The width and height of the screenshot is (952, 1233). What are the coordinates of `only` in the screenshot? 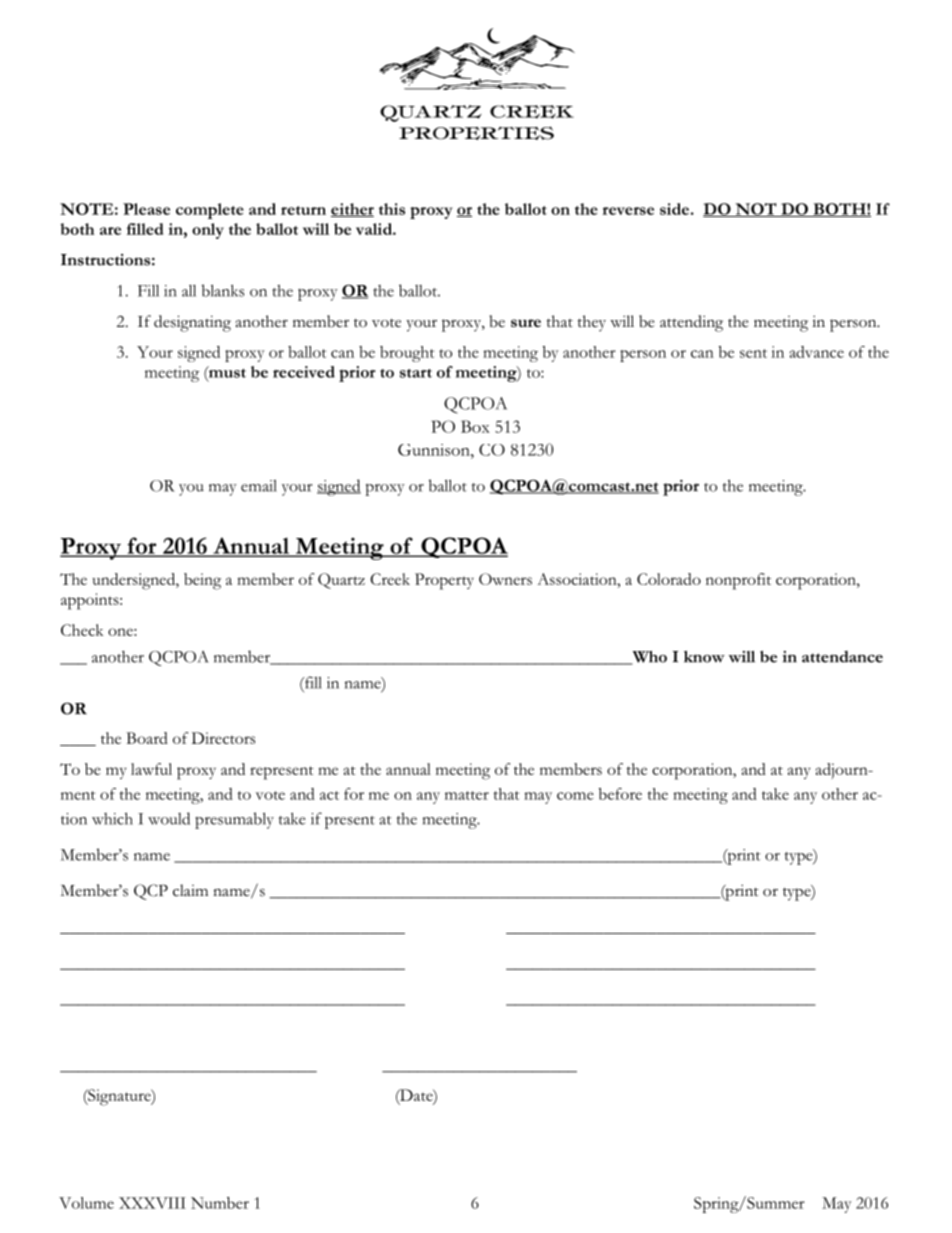 It's located at (208, 231).
